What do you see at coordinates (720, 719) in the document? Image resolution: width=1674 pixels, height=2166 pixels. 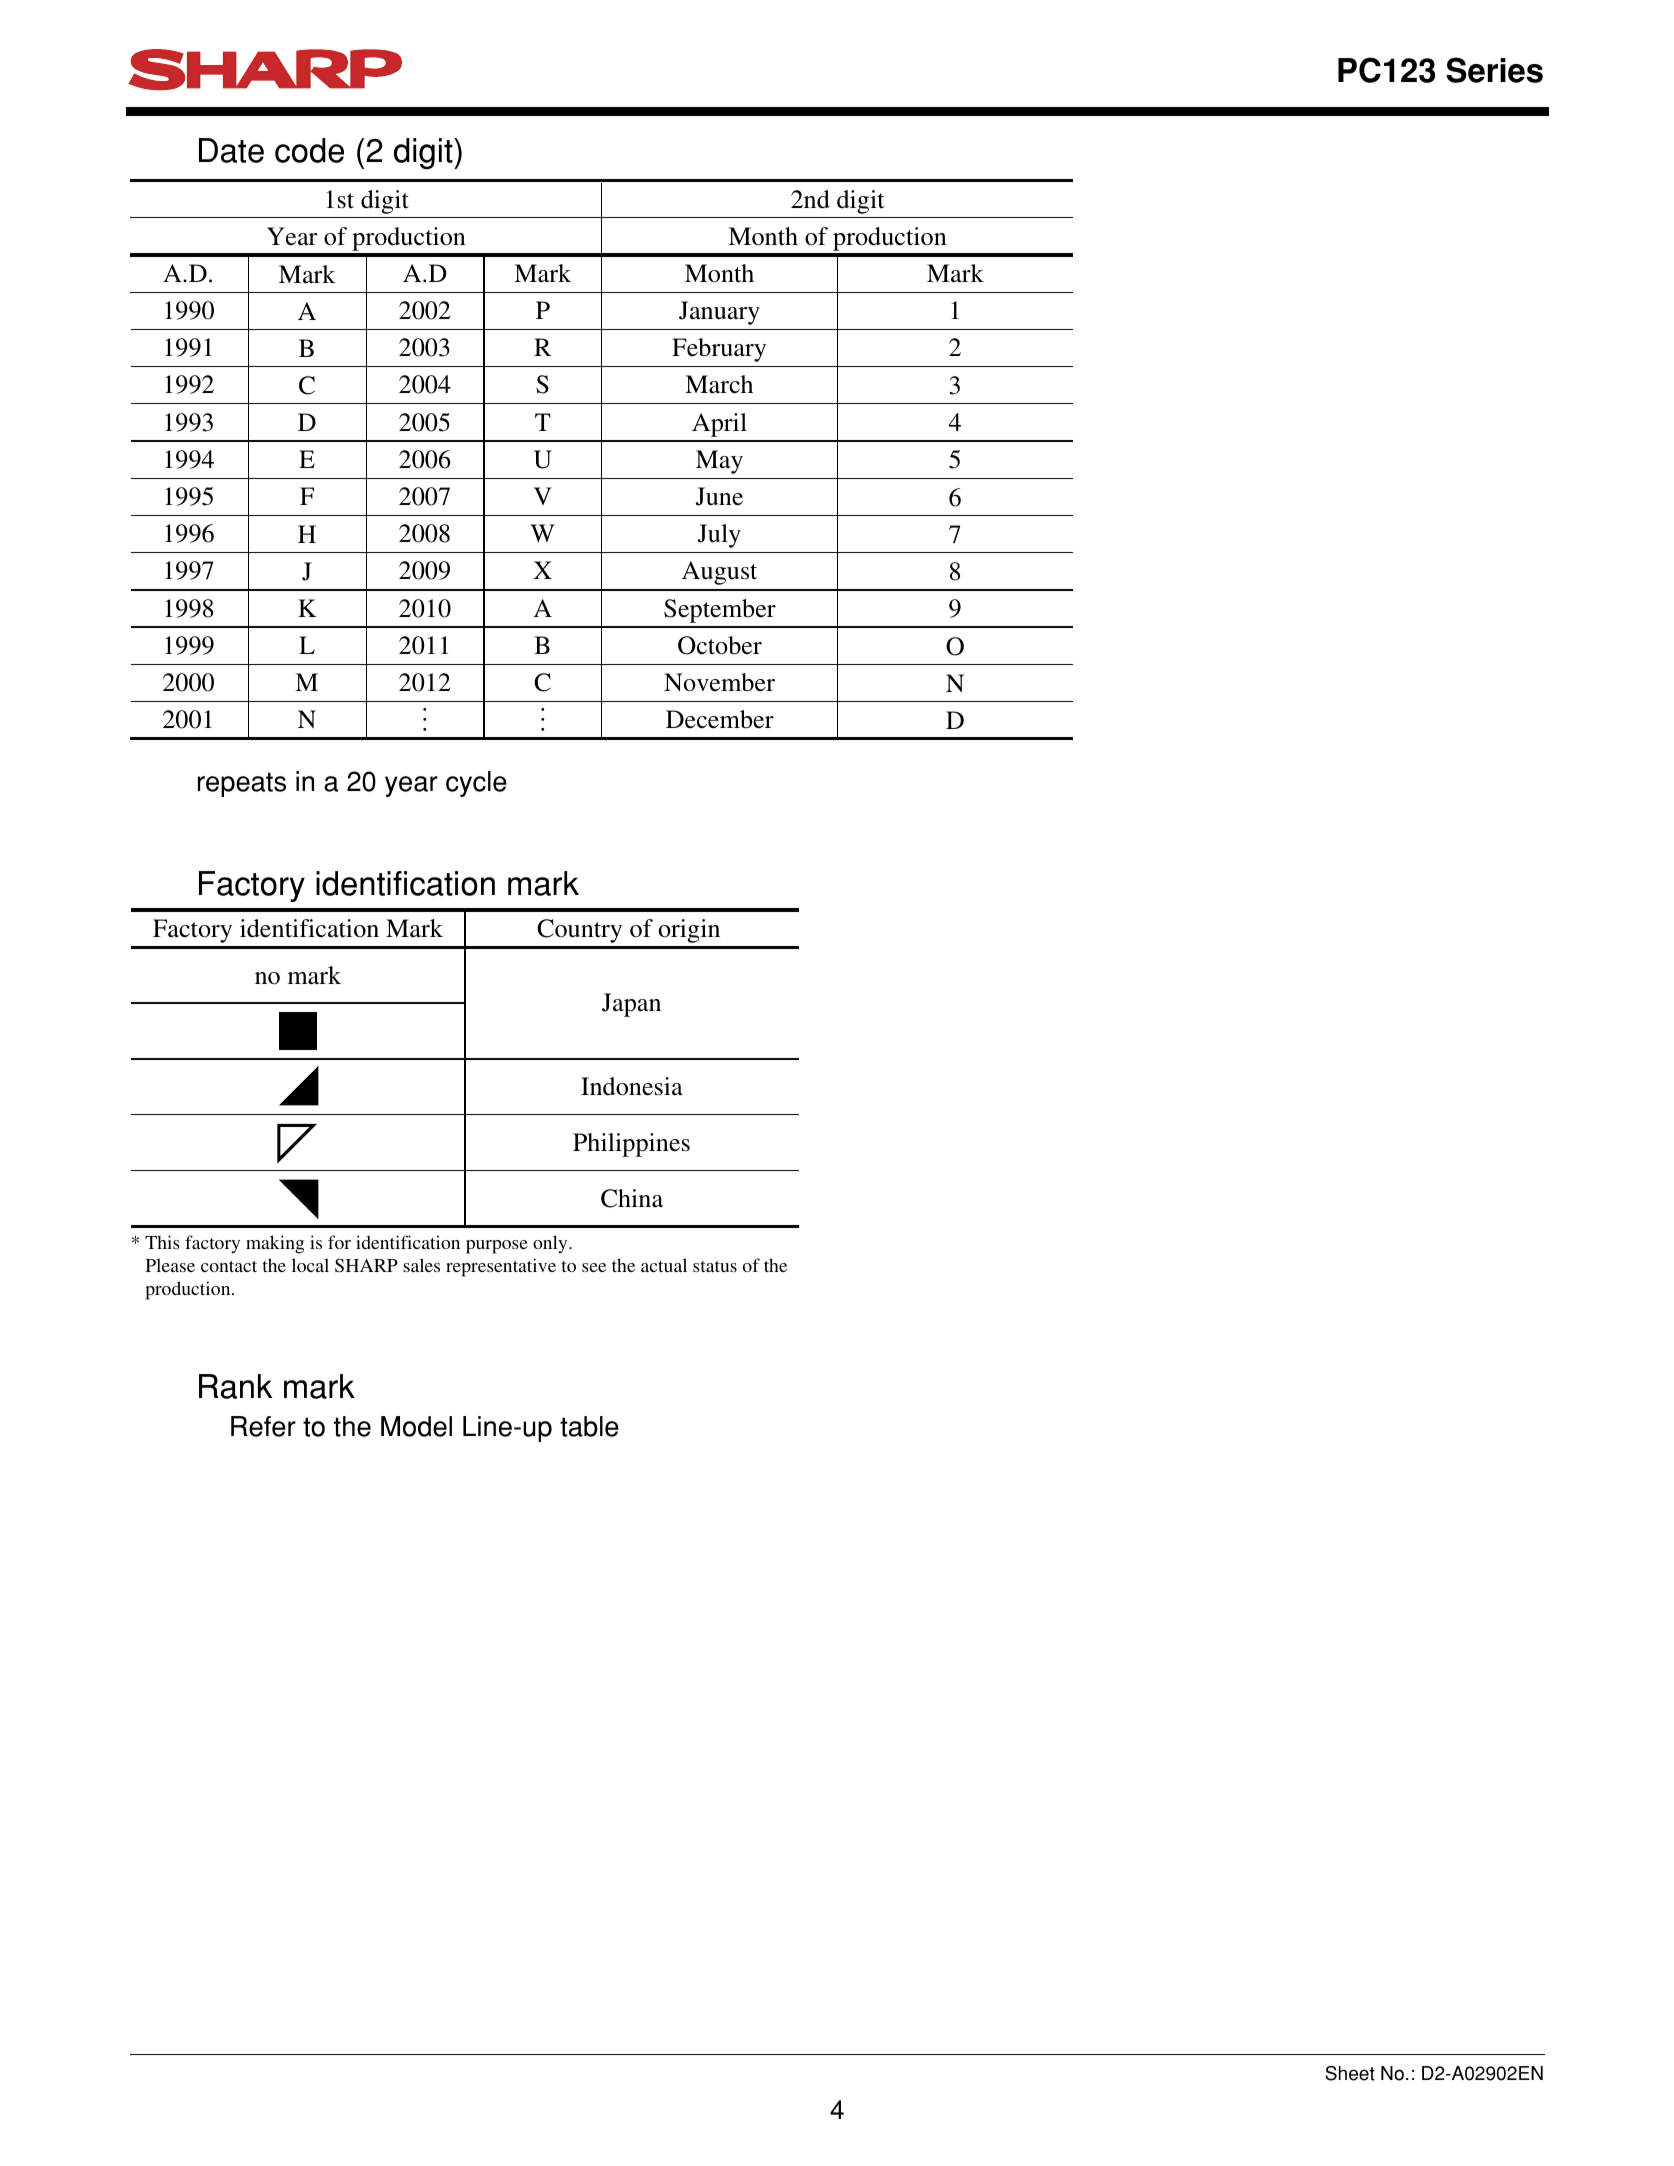 I see `December` at bounding box center [720, 719].
